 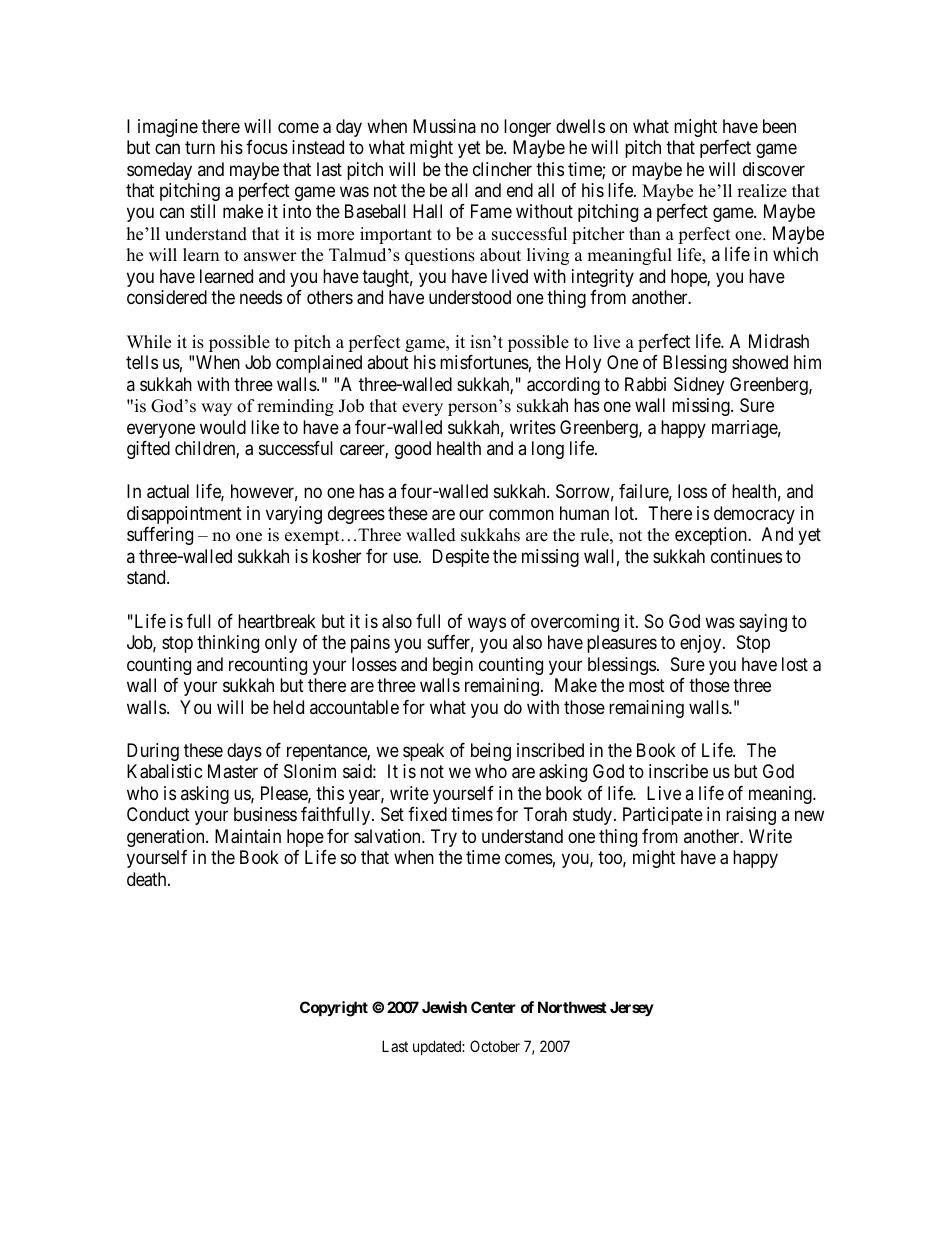 I want to click on Center, so click(x=493, y=1007).
